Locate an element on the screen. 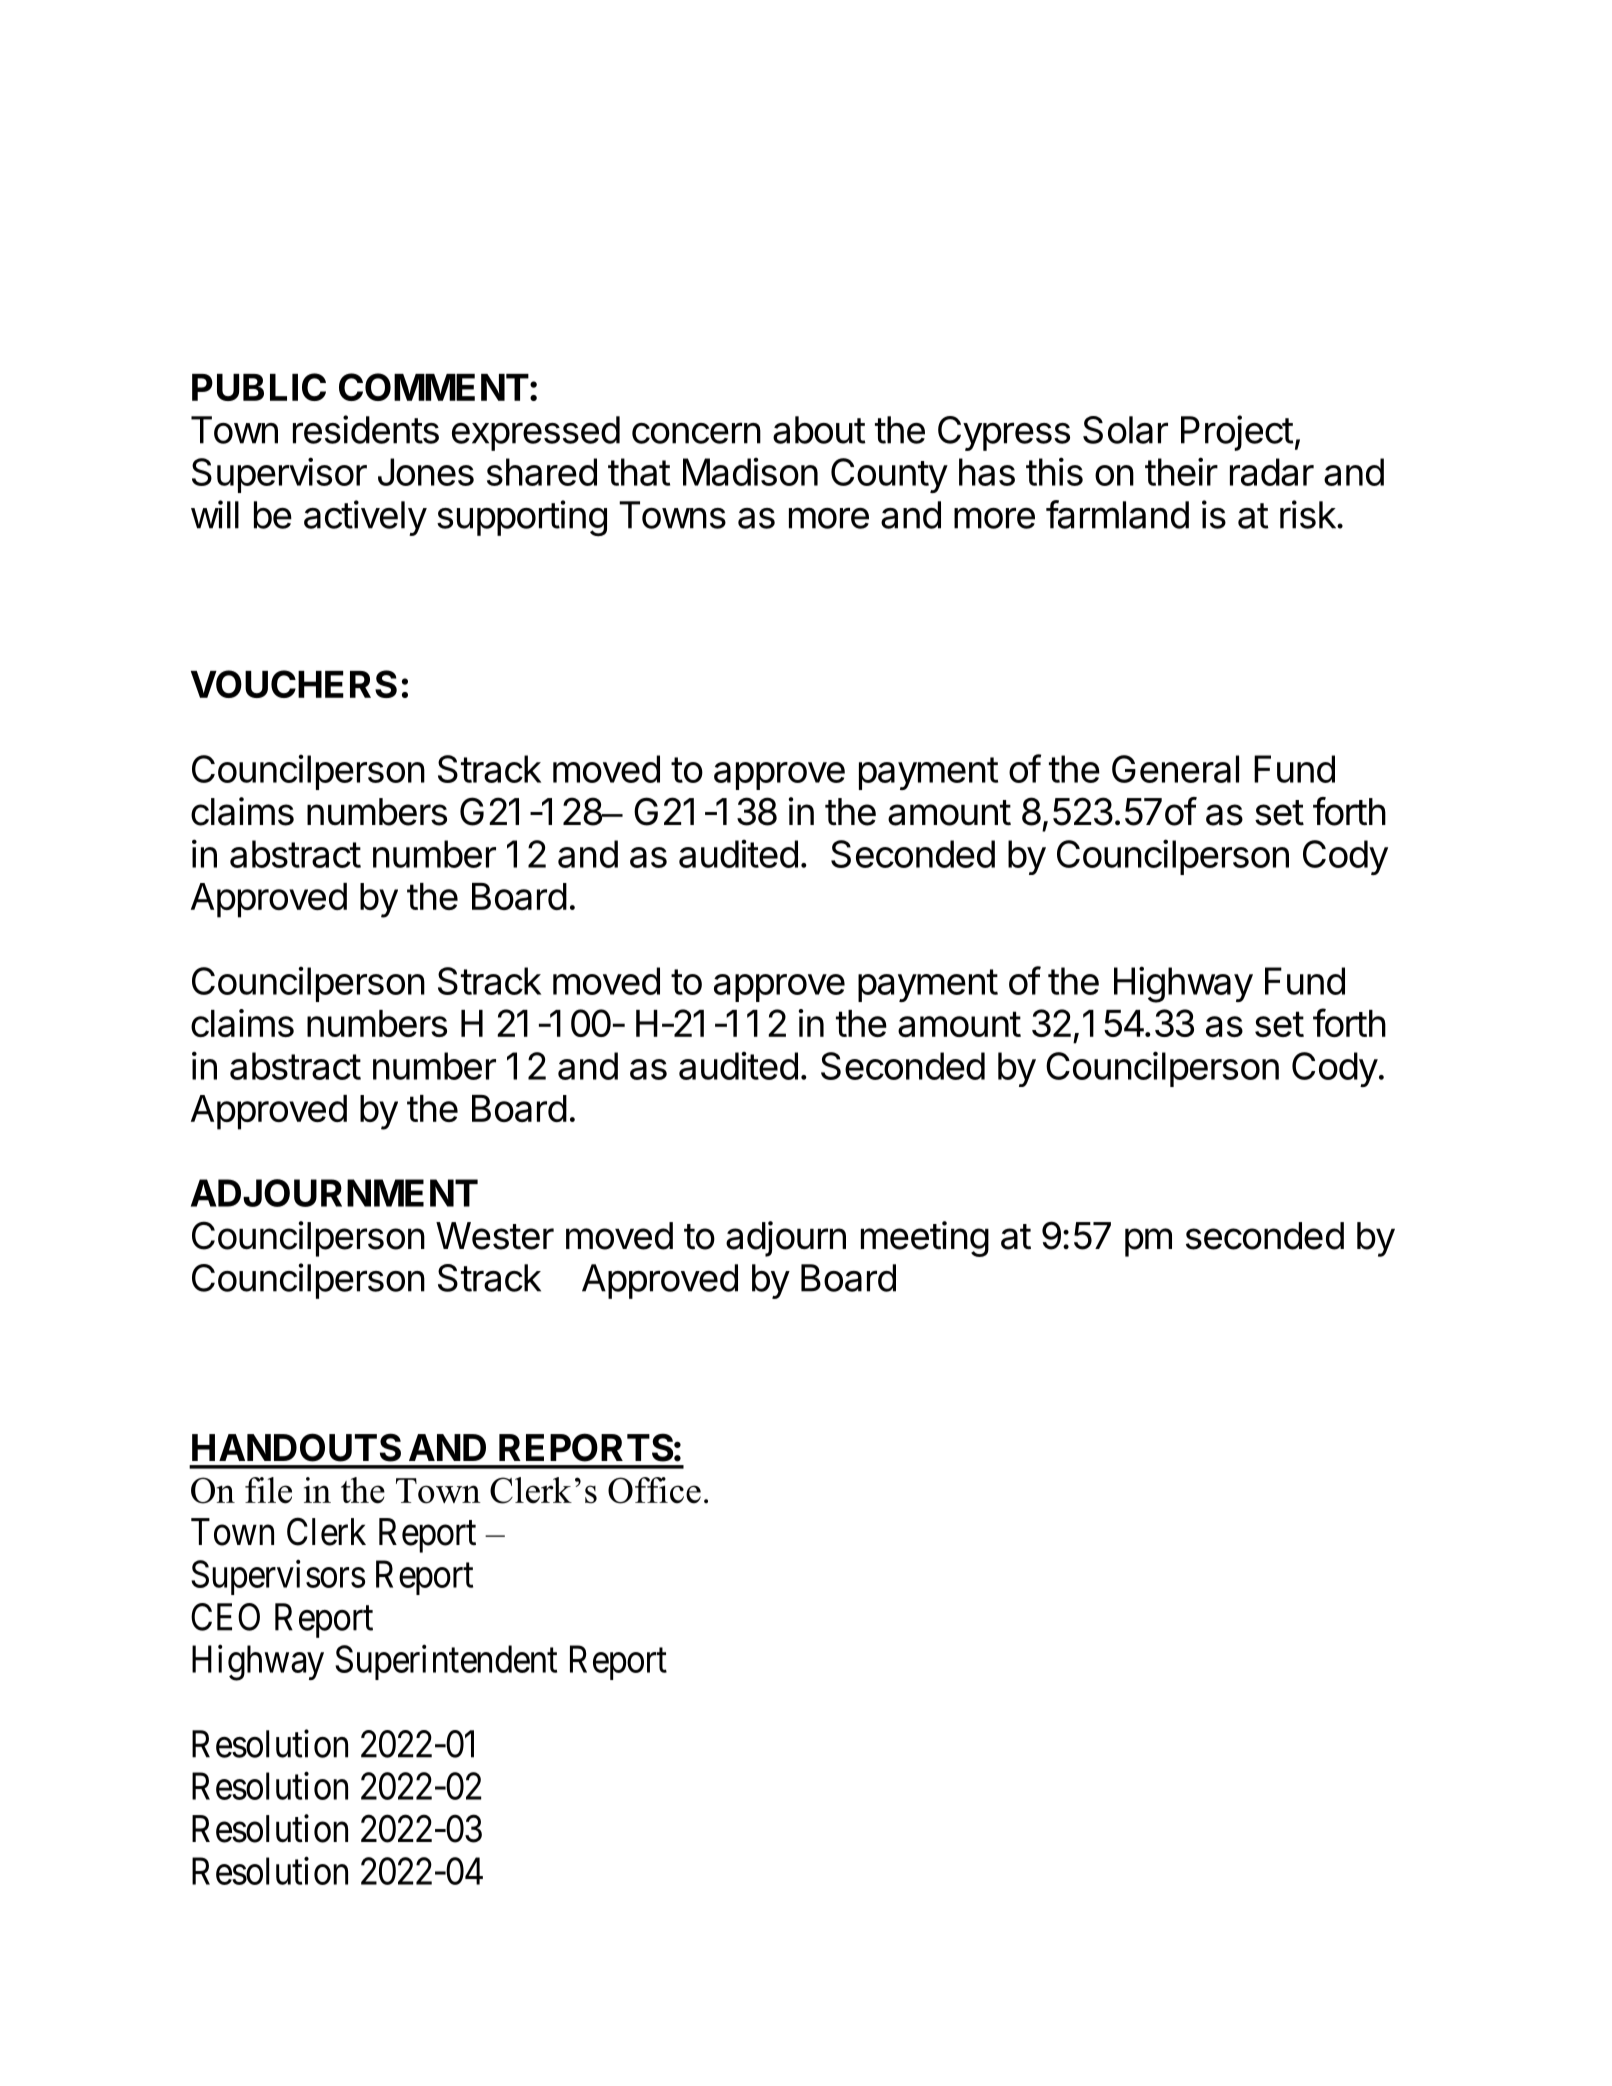  residents is located at coordinates (366, 429).
